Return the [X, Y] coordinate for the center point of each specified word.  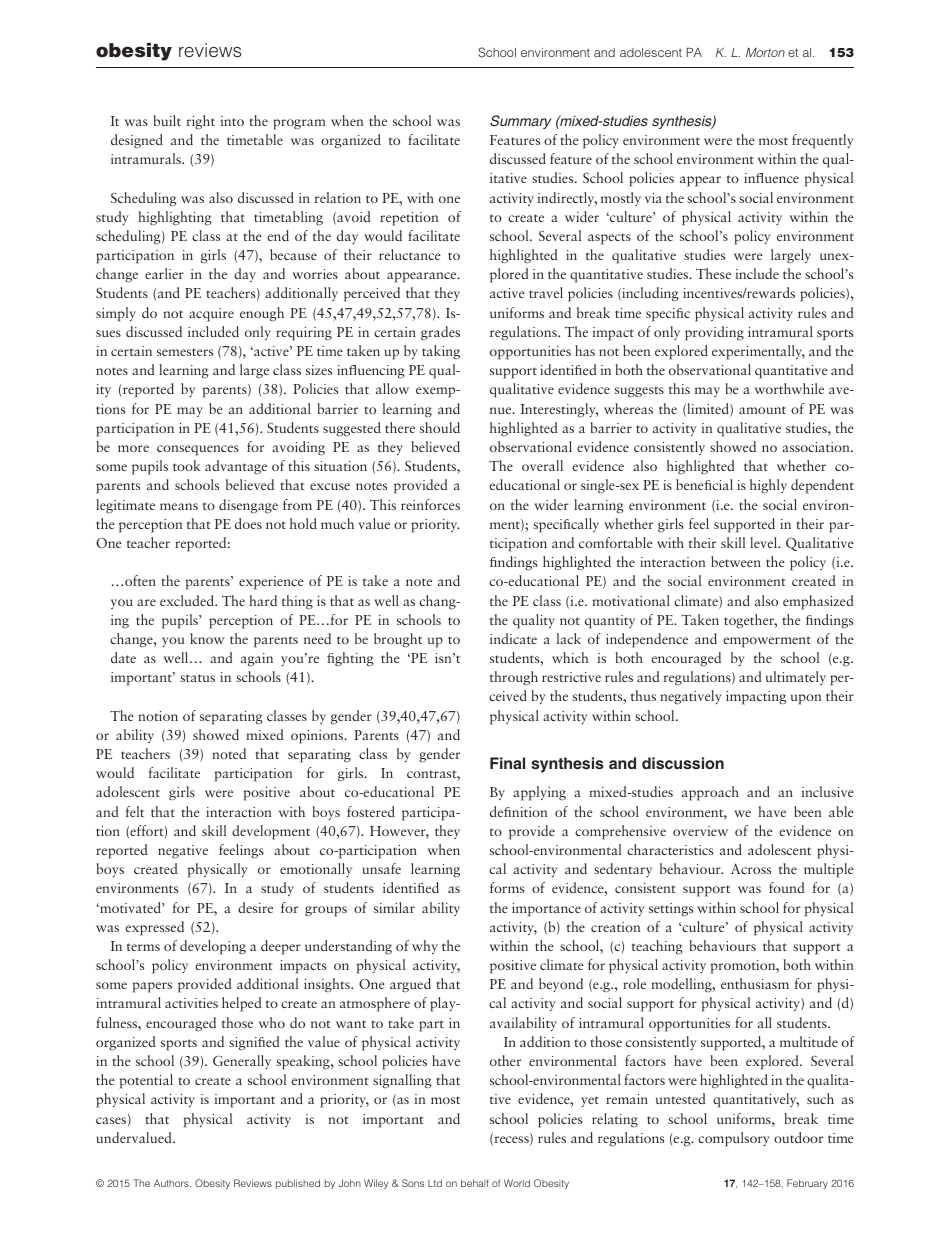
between [736, 561]
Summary [521, 122]
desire [255, 907]
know [207, 638]
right [200, 122]
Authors [172, 1183]
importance [546, 910]
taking [441, 352]
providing [714, 333]
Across [751, 868]
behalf [475, 1183]
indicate [513, 638]
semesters [185, 352]
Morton [765, 52]
